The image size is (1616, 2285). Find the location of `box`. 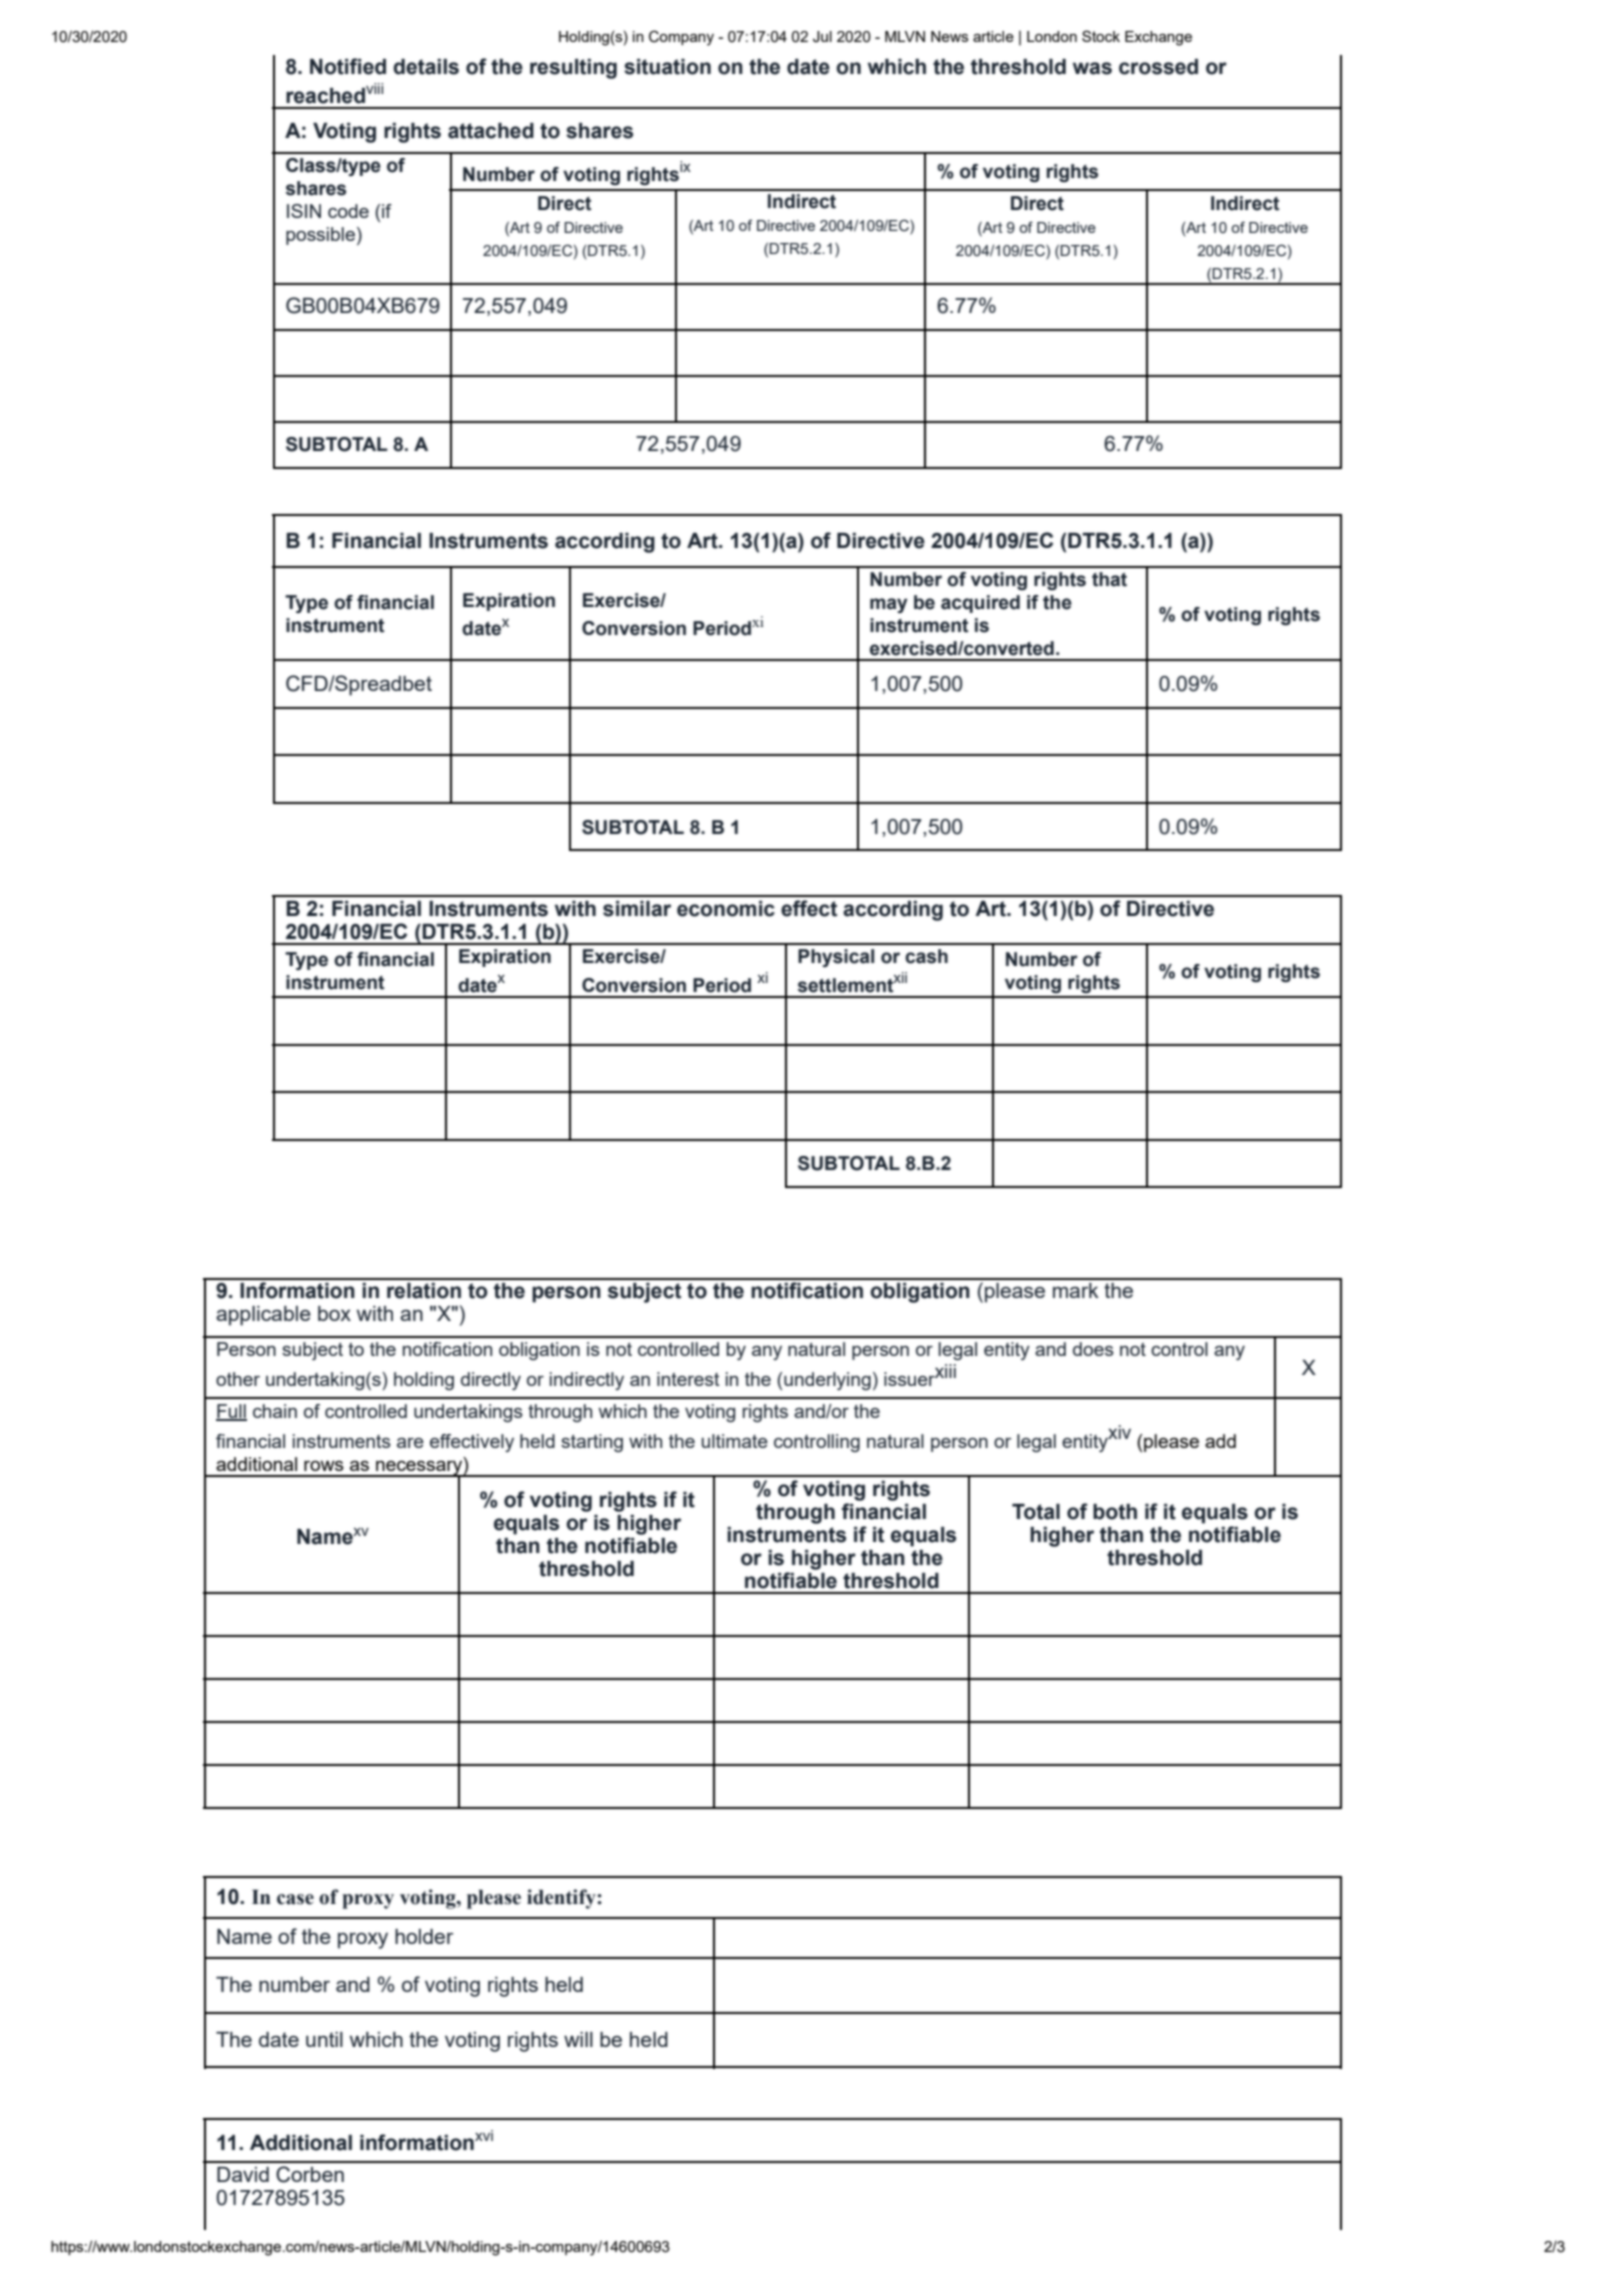

box is located at coordinates (334, 1313).
